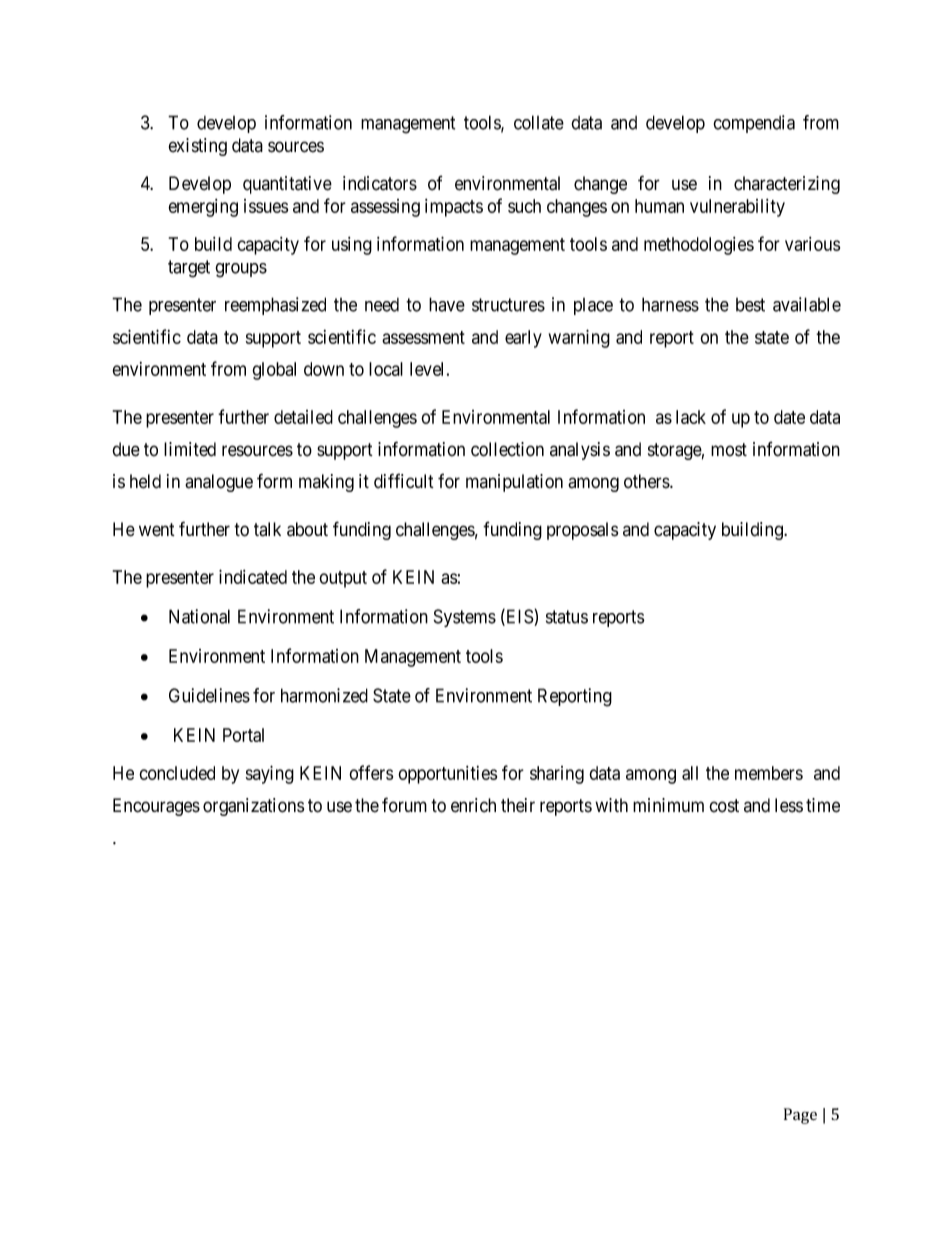 The width and height of the image is (952, 1233). What do you see at coordinates (539, 122) in the image?
I see `collate` at bounding box center [539, 122].
